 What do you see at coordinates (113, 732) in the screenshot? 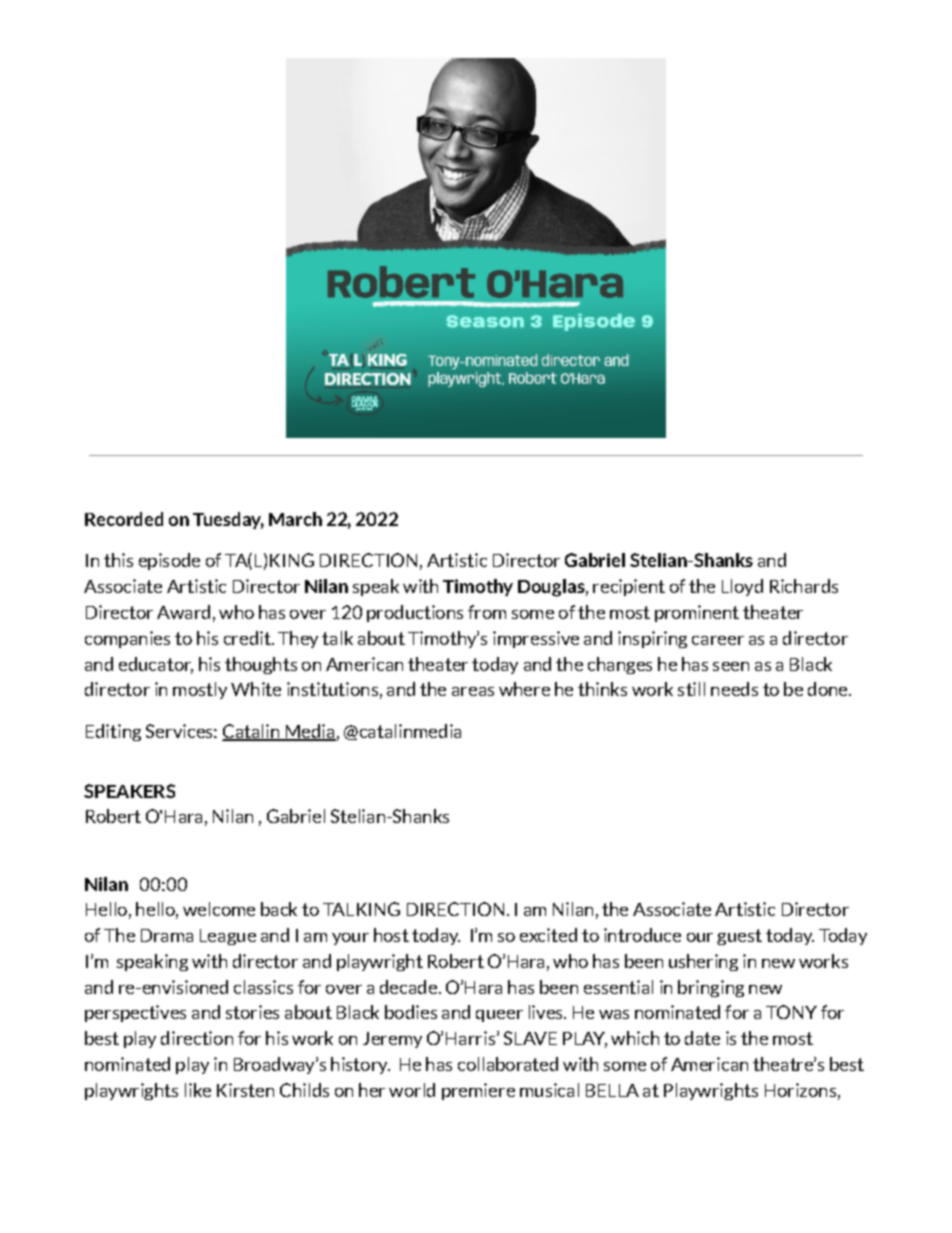
I see `Editing` at bounding box center [113, 732].
